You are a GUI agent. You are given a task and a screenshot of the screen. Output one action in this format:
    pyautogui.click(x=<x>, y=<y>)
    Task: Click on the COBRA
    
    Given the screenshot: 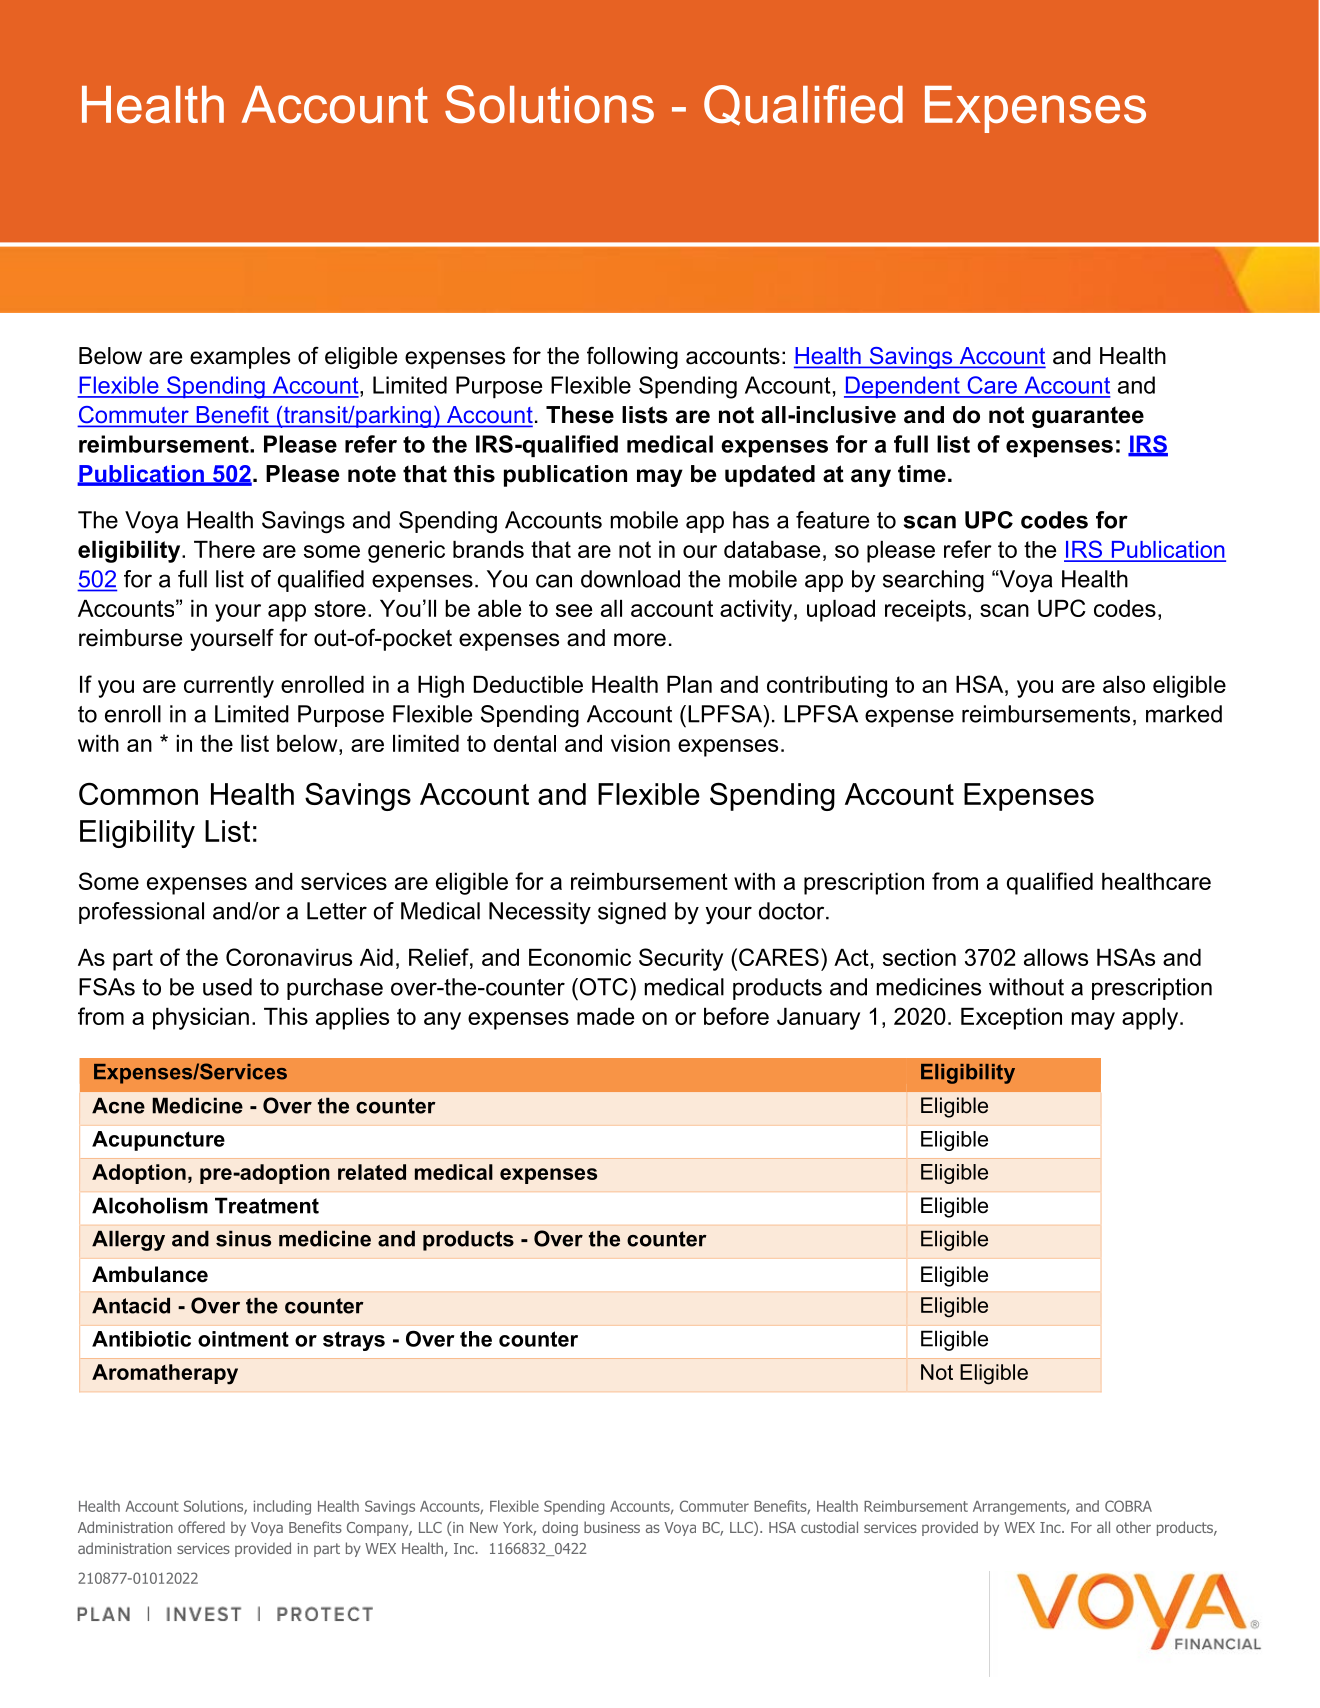 What is the action you would take?
    pyautogui.click(x=1128, y=1506)
